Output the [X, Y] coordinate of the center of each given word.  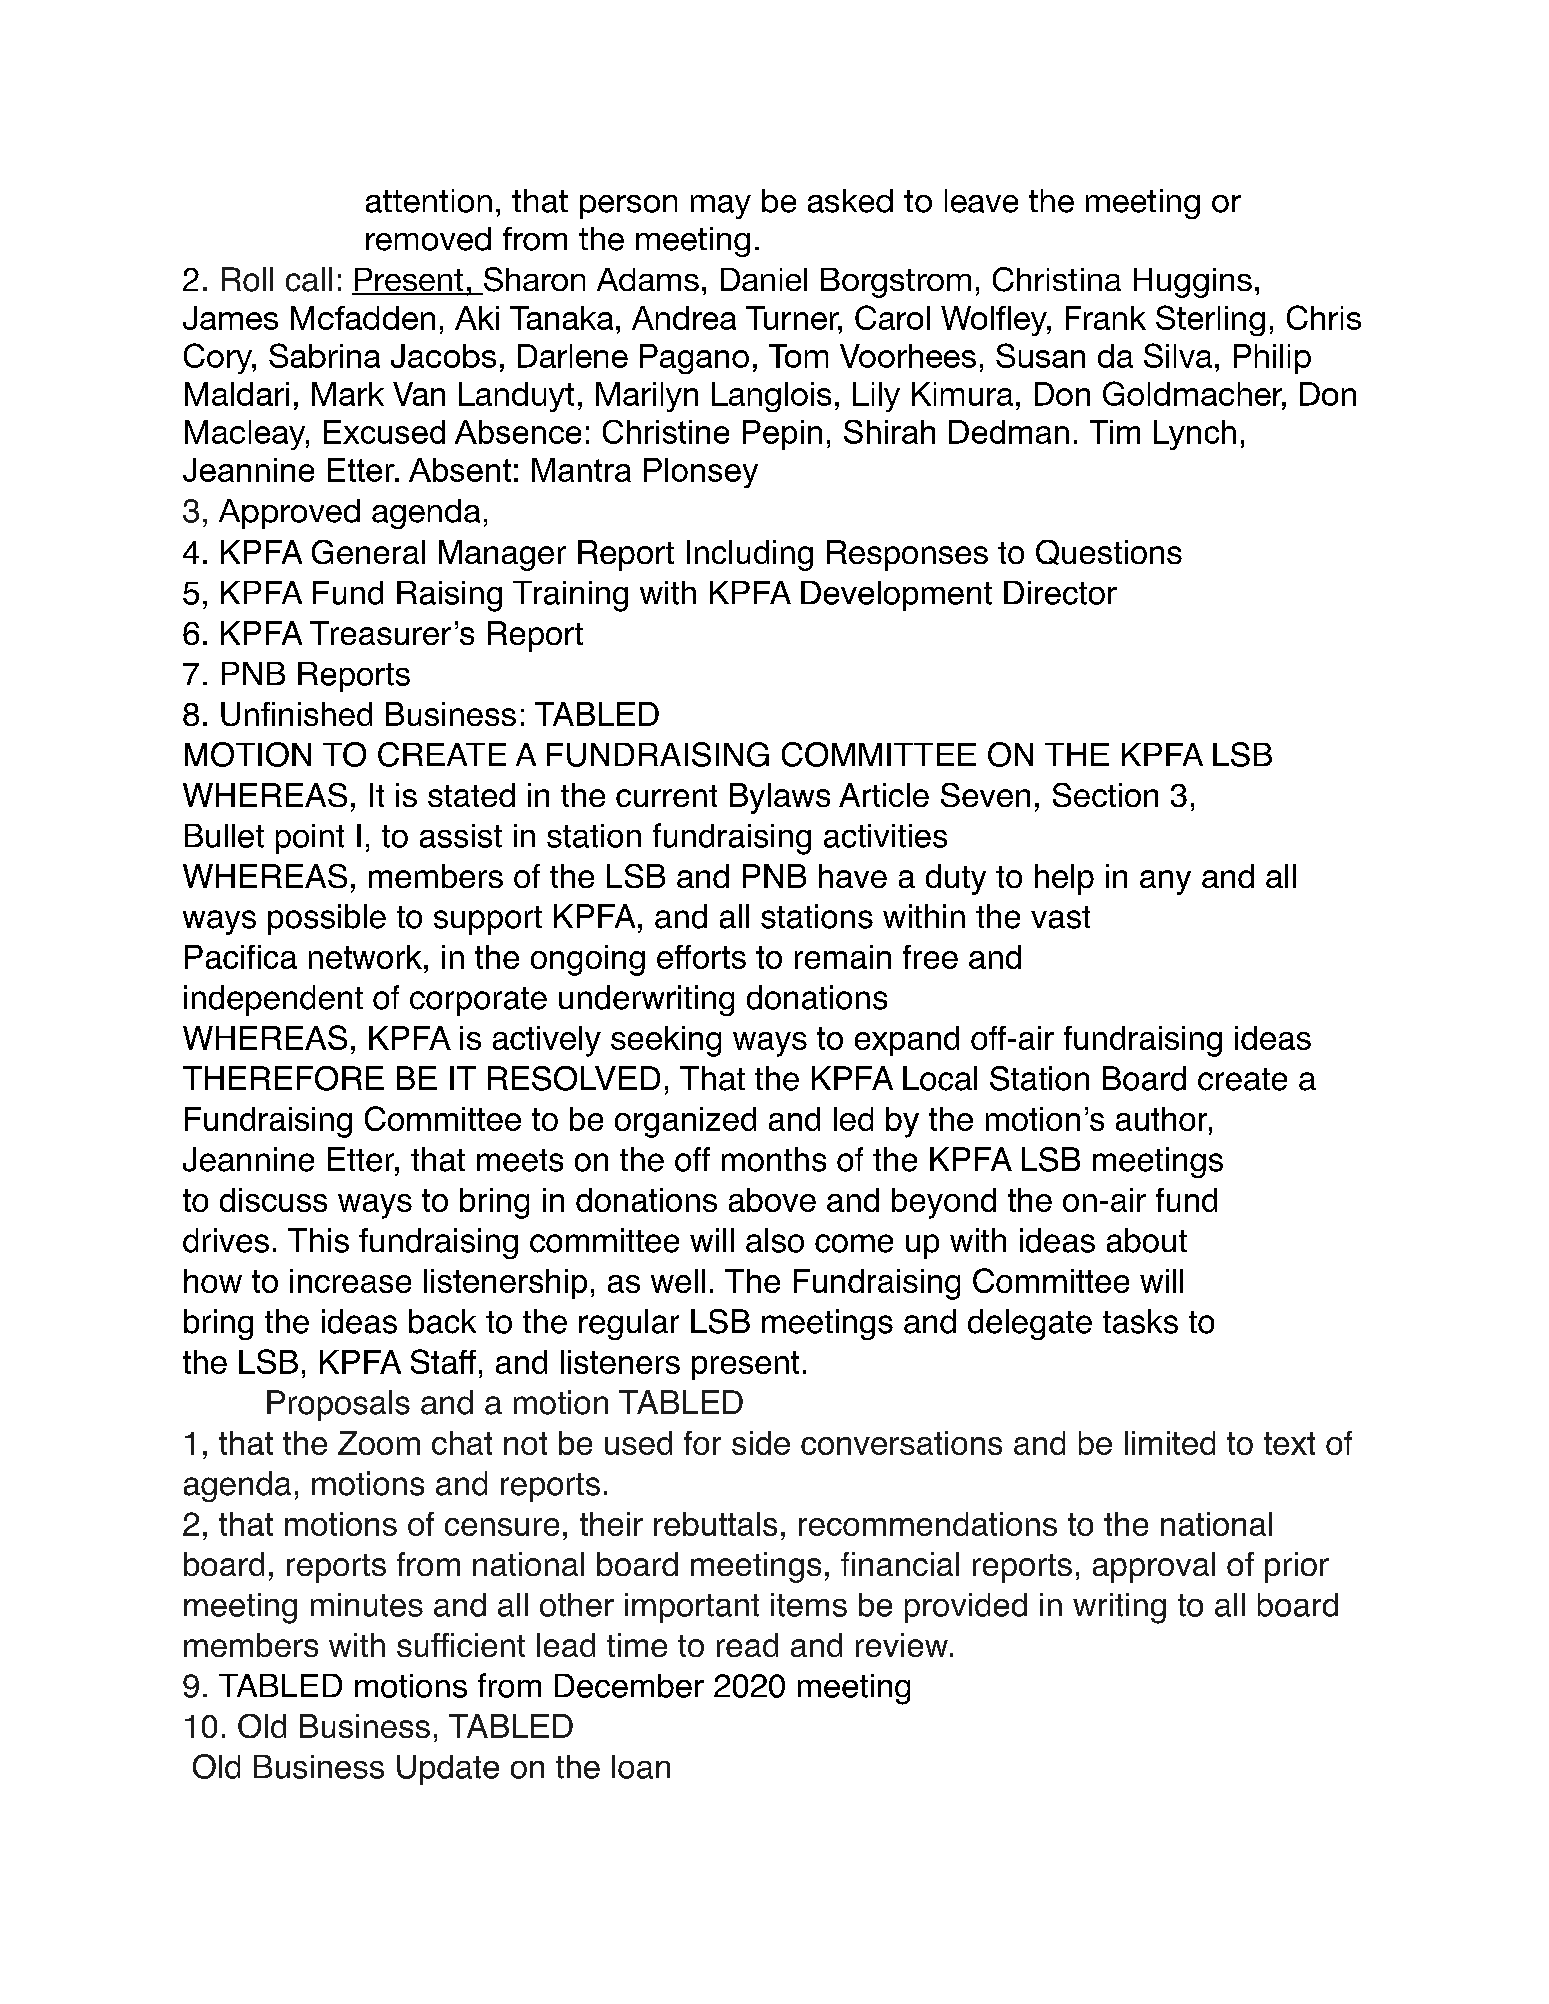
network [365, 957]
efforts [701, 957]
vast [1060, 917]
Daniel [764, 279]
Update [448, 1770]
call [309, 279]
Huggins [1193, 283]
